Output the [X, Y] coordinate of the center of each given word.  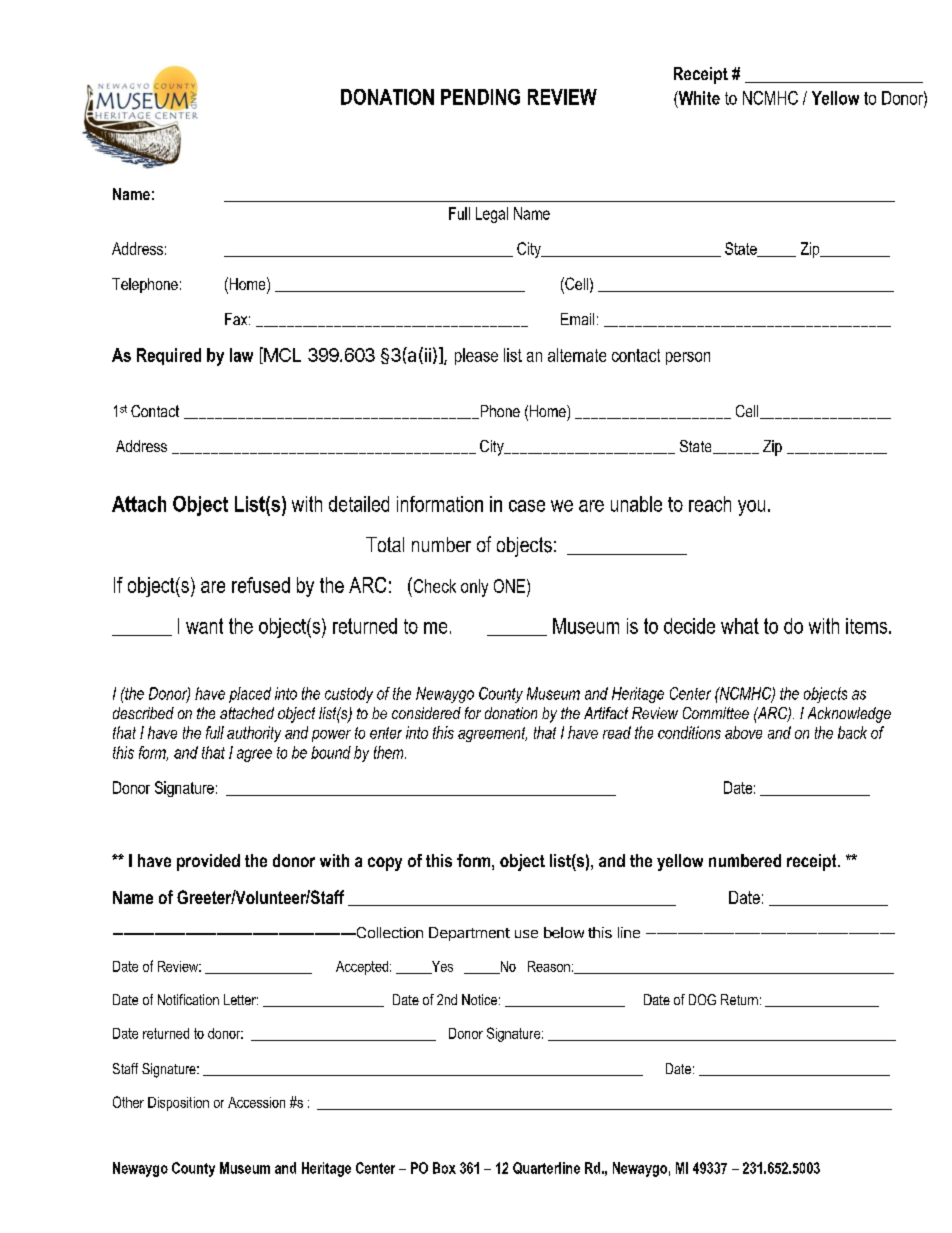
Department [469, 934]
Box [444, 1168]
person [688, 358]
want [204, 626]
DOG [702, 999]
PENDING [480, 97]
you [751, 508]
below [564, 932]
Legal [492, 215]
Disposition [178, 1104]
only [474, 588]
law [241, 355]
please [476, 356]
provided [208, 862]
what [740, 626]
